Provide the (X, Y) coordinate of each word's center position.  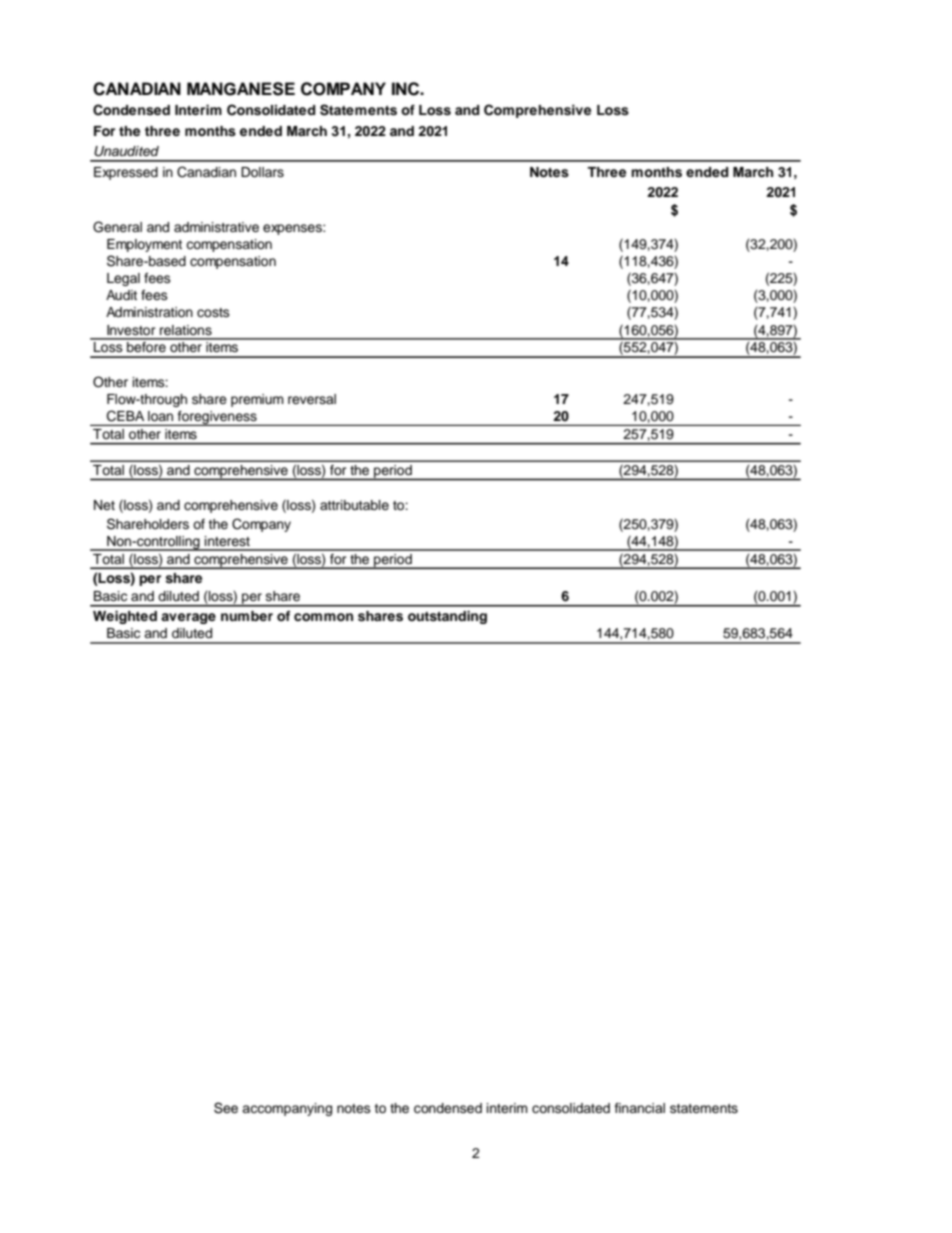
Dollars (262, 172)
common (323, 617)
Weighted (125, 617)
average (188, 618)
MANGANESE (241, 89)
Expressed (126, 173)
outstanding (447, 617)
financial (640, 1108)
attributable (354, 505)
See (226, 1108)
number (247, 616)
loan (160, 416)
